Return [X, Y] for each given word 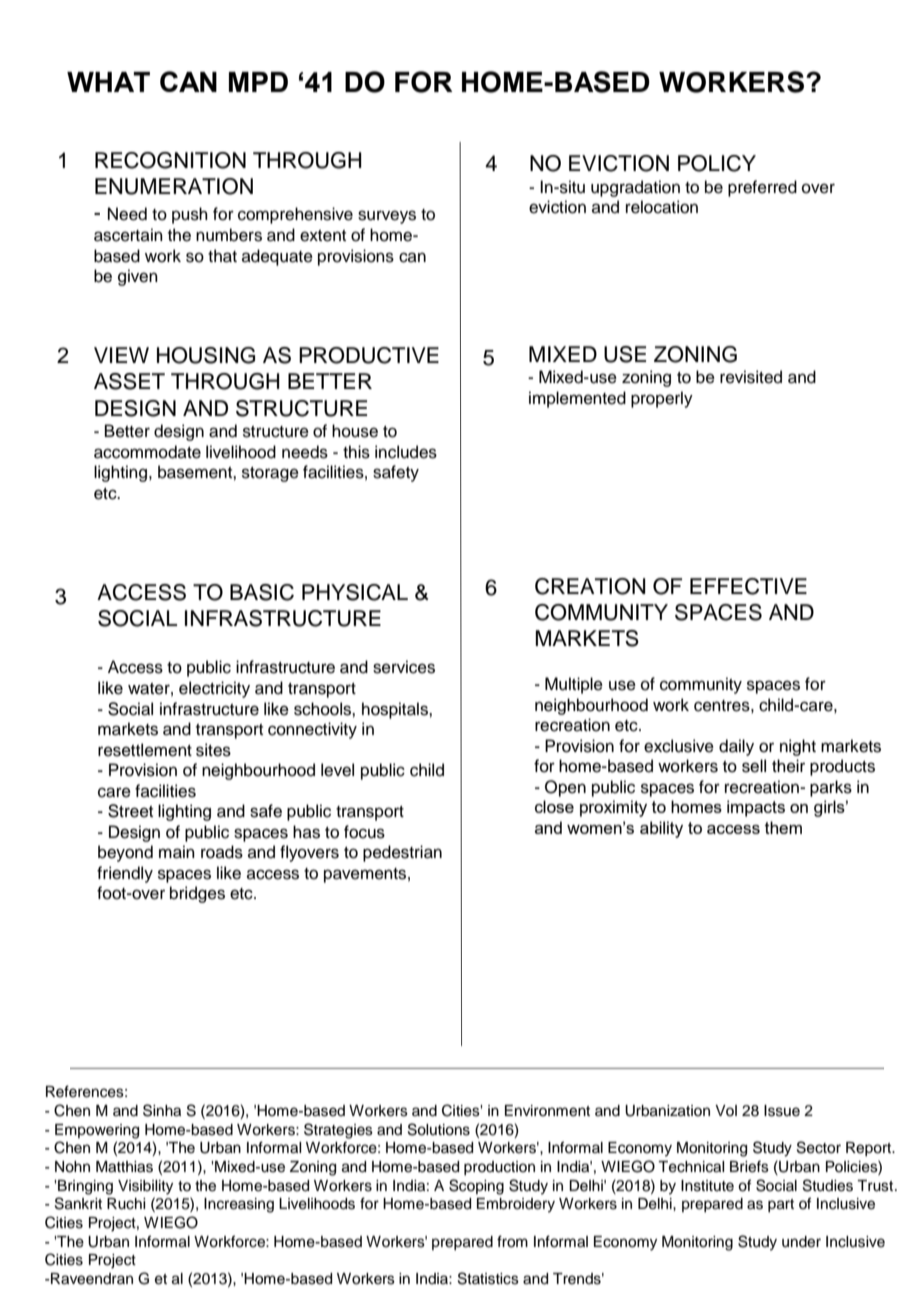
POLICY [717, 163]
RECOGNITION [170, 160]
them [783, 827]
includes [406, 452]
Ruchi [126, 1204]
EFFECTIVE [748, 586]
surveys [387, 217]
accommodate [147, 452]
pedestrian [402, 853]
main [177, 852]
